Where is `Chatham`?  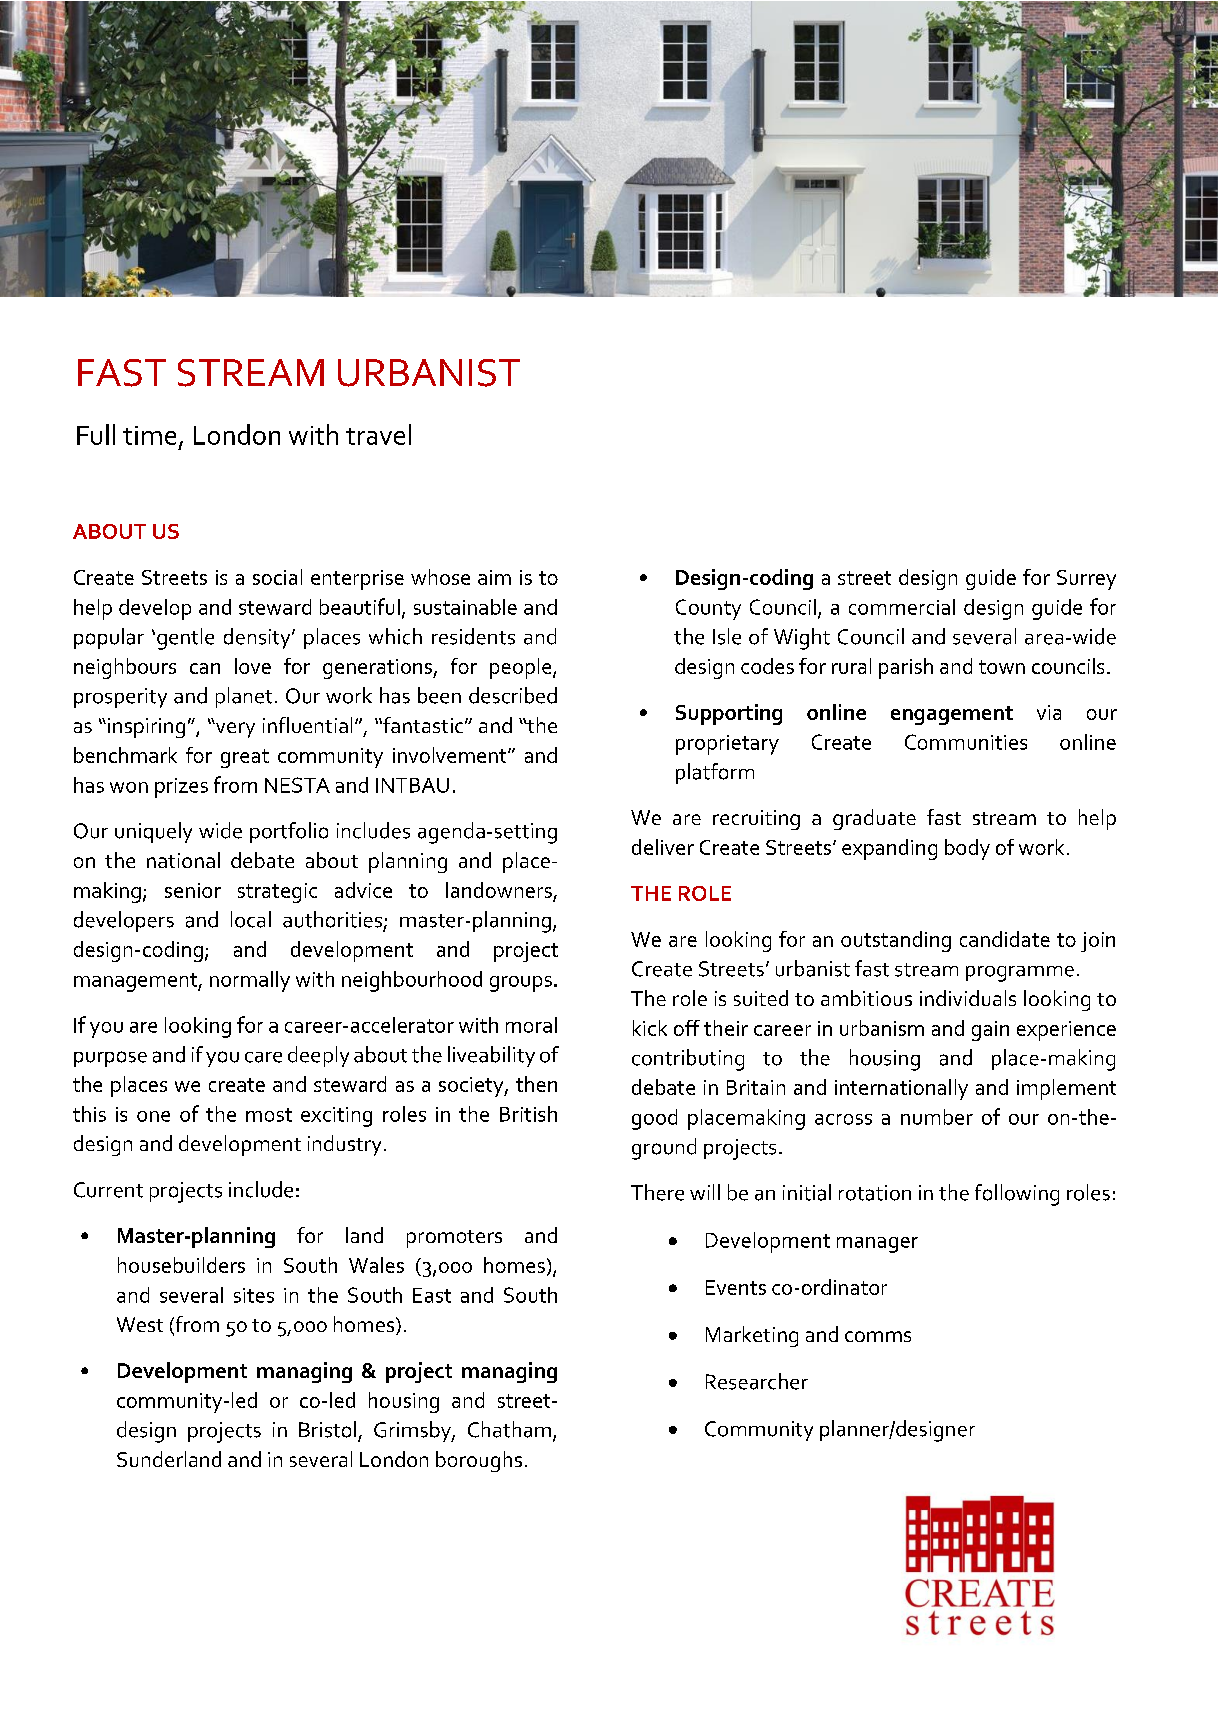
Chatham is located at coordinates (509, 1429).
